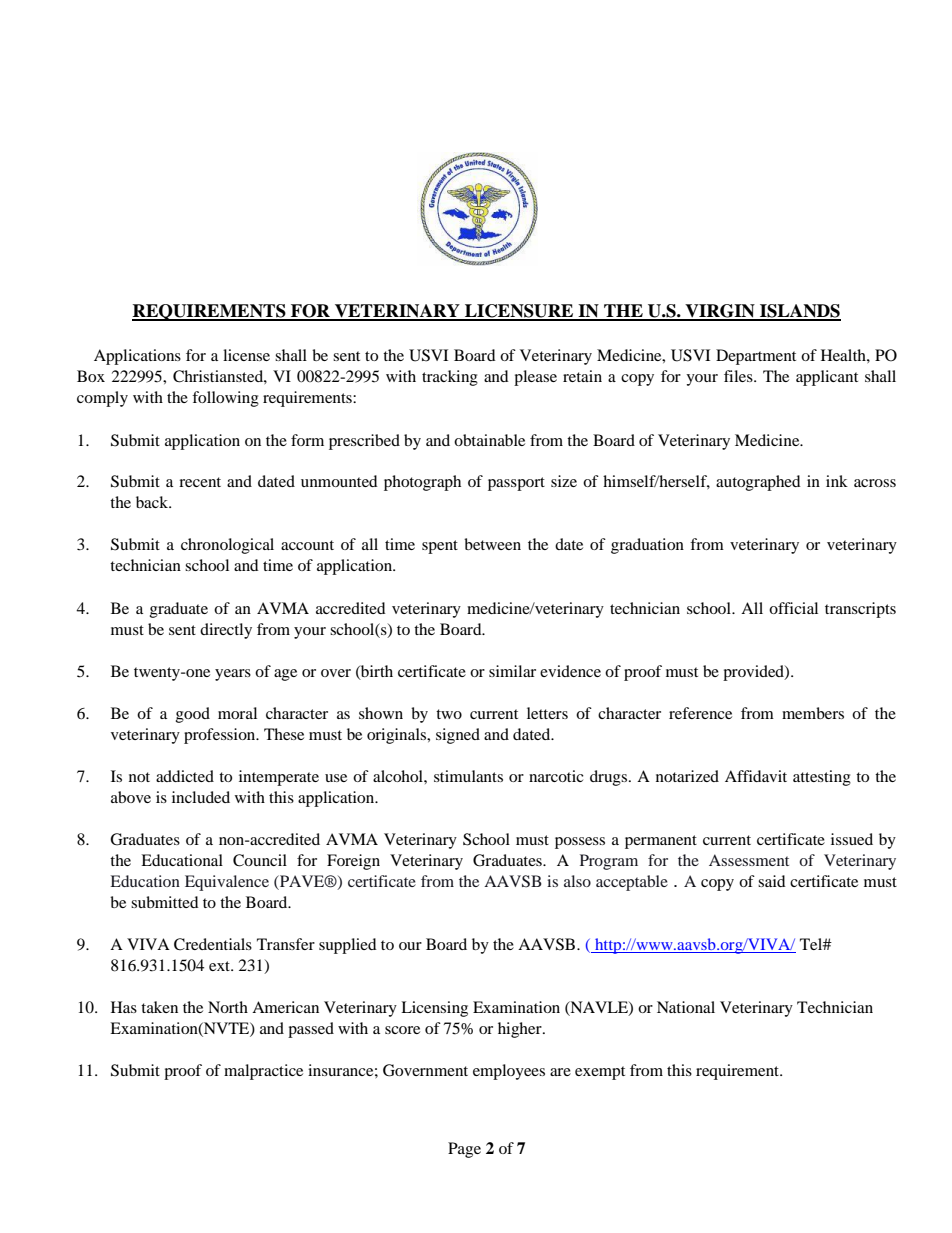 The image size is (952, 1233). What do you see at coordinates (756, 357) in the image?
I see `Department` at bounding box center [756, 357].
